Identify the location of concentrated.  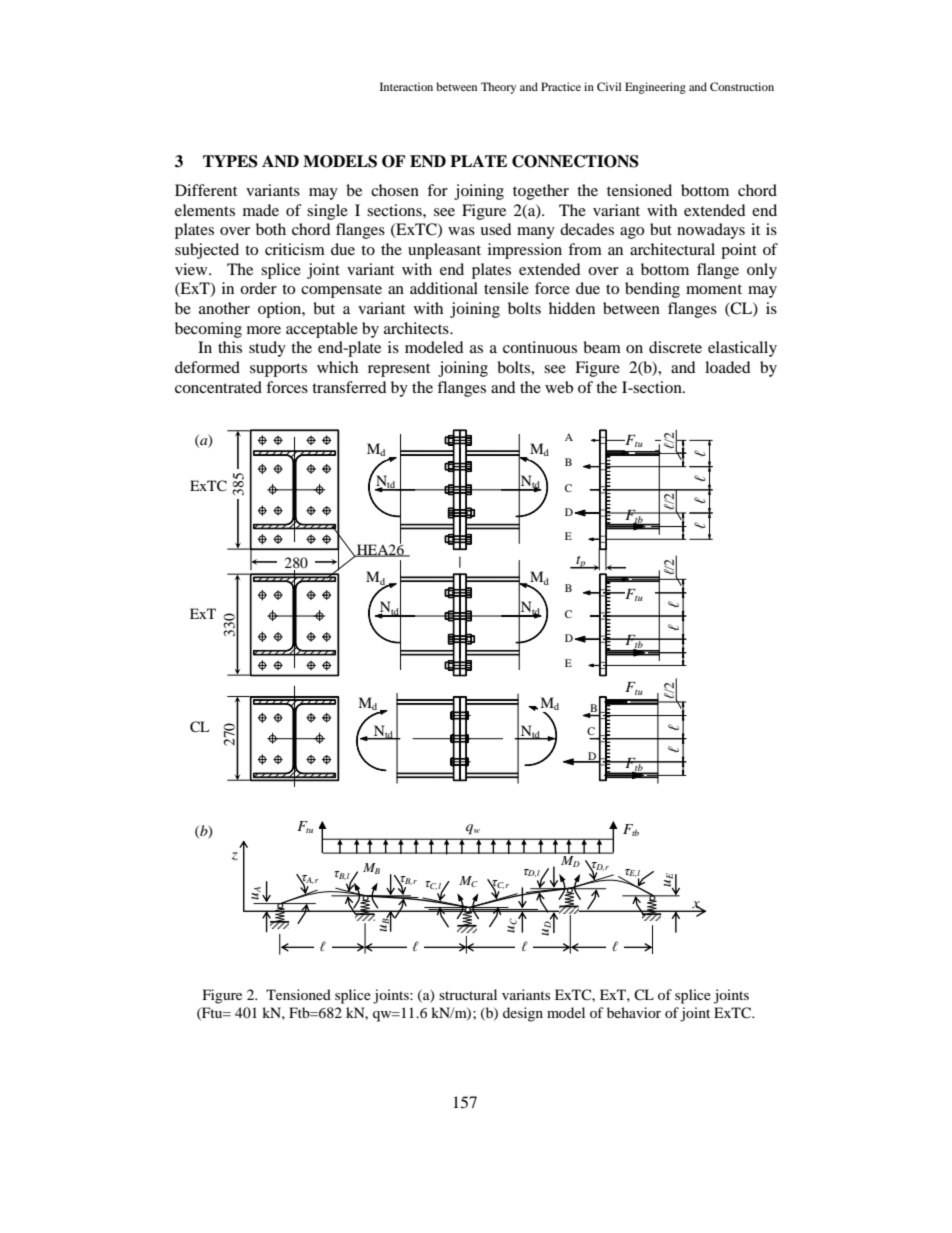
(218, 387).
